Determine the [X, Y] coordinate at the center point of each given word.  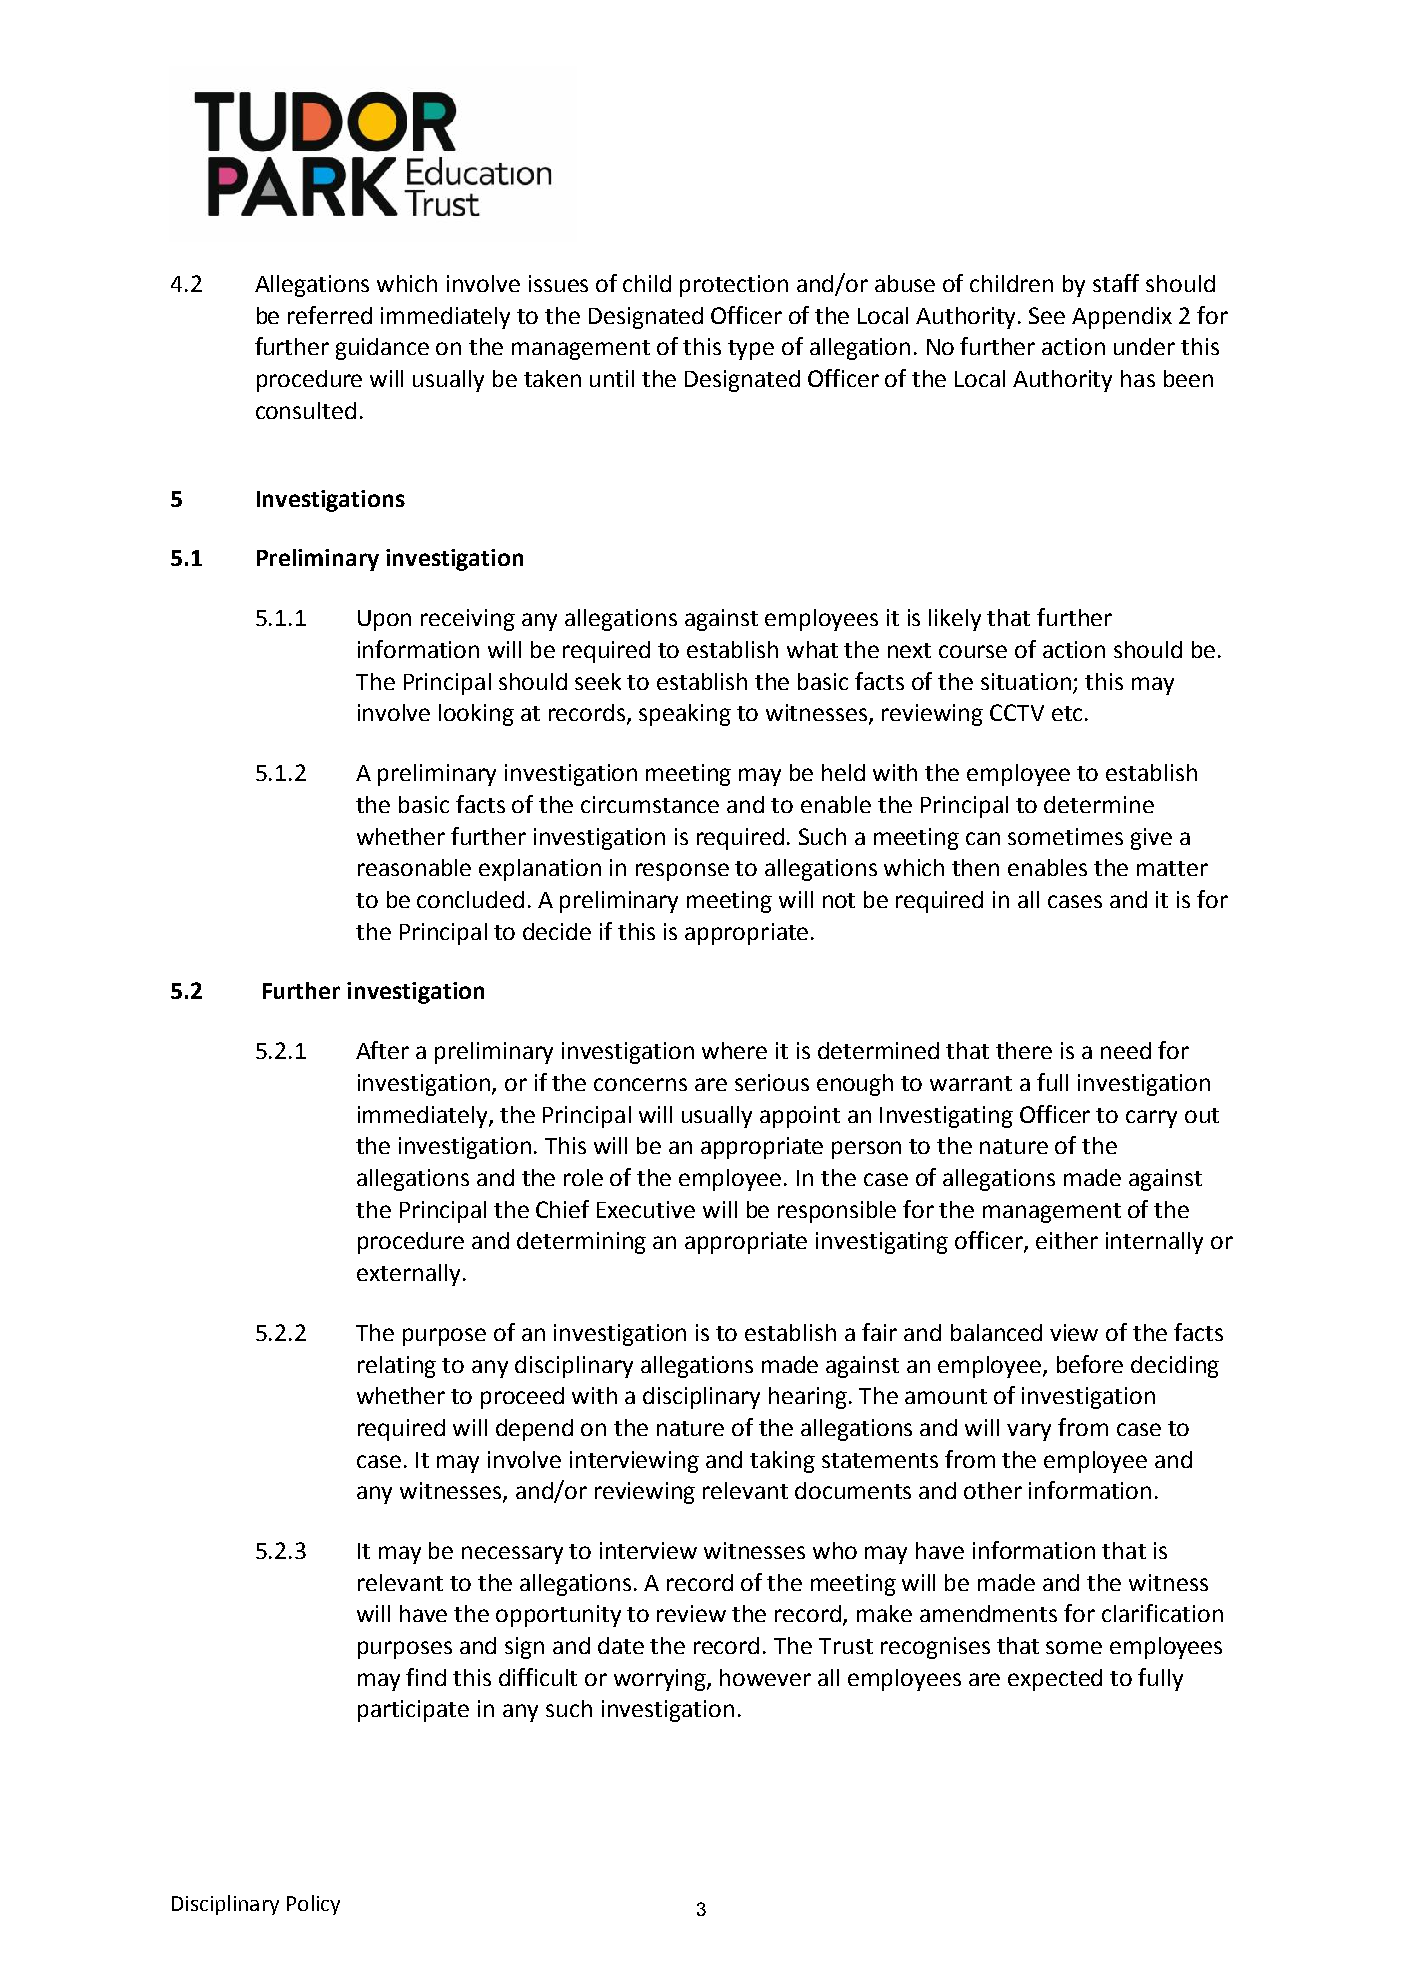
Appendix [1122, 318]
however [765, 1677]
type [751, 350]
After [382, 1050]
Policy [313, 1905]
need [1126, 1050]
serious [772, 1082]
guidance [382, 349]
